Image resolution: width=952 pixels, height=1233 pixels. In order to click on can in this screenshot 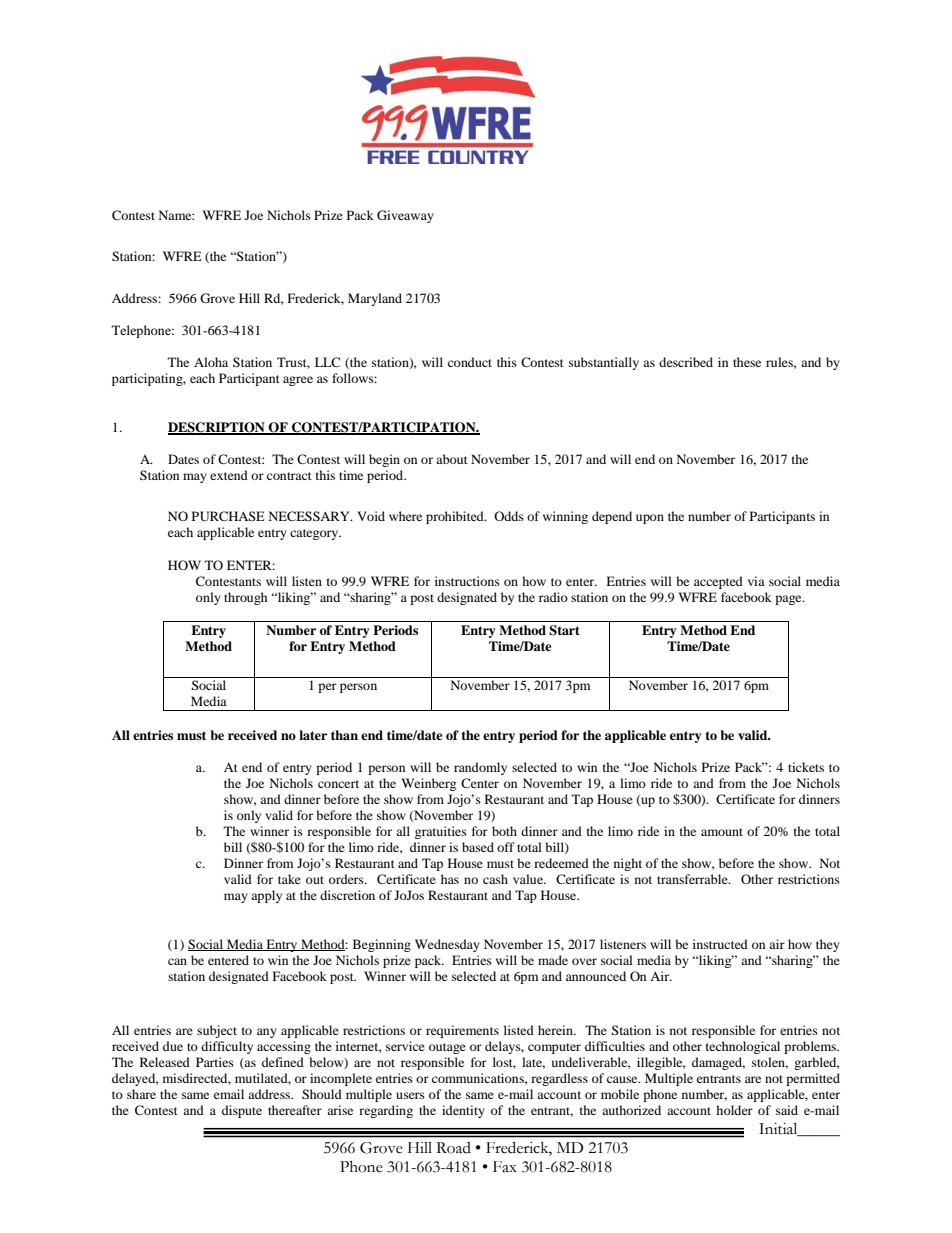, I will do `click(177, 961)`.
